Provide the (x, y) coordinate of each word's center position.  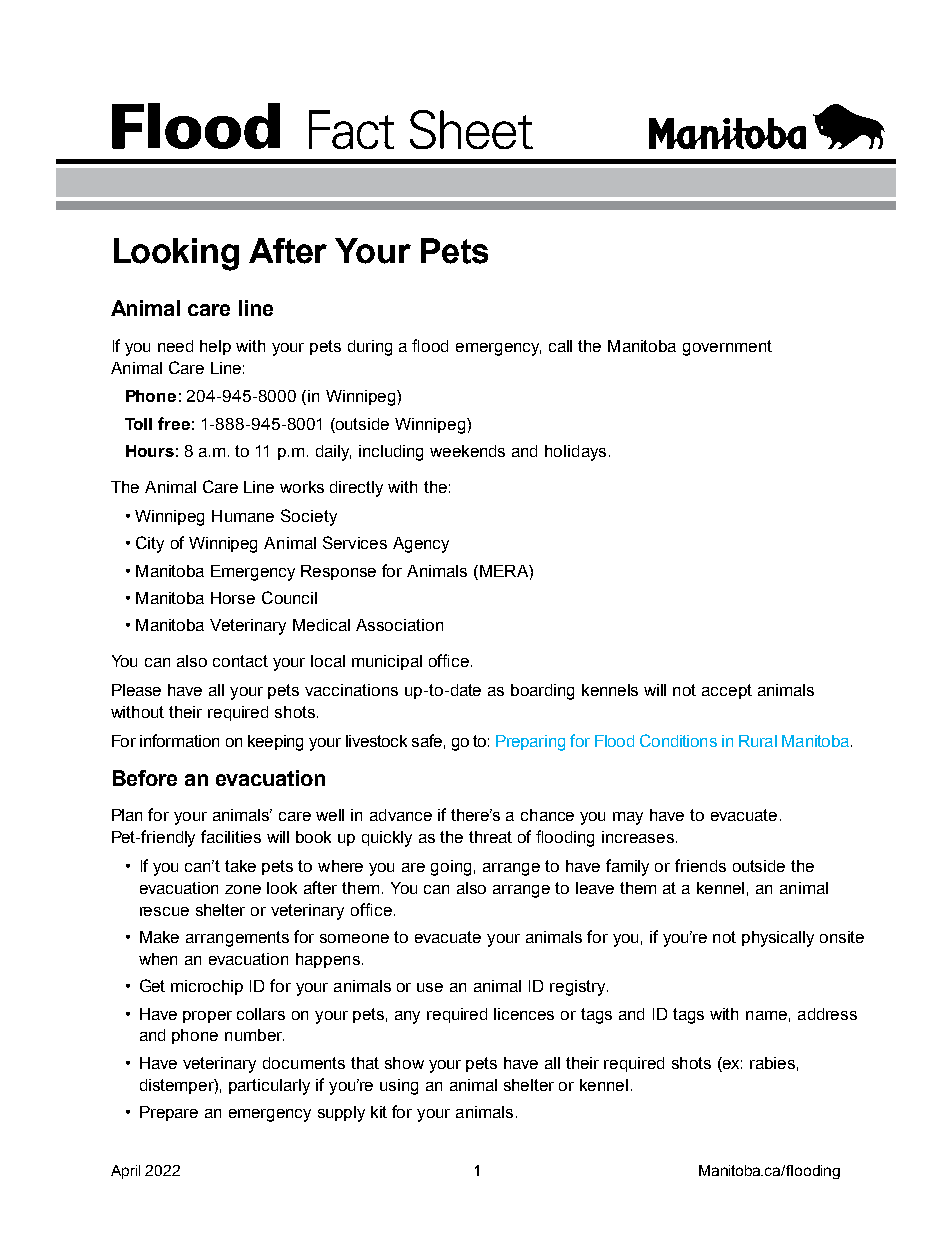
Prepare (169, 1113)
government (727, 348)
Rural (758, 741)
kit (379, 1112)
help (215, 347)
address (827, 1014)
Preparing (530, 743)
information (179, 740)
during (370, 348)
